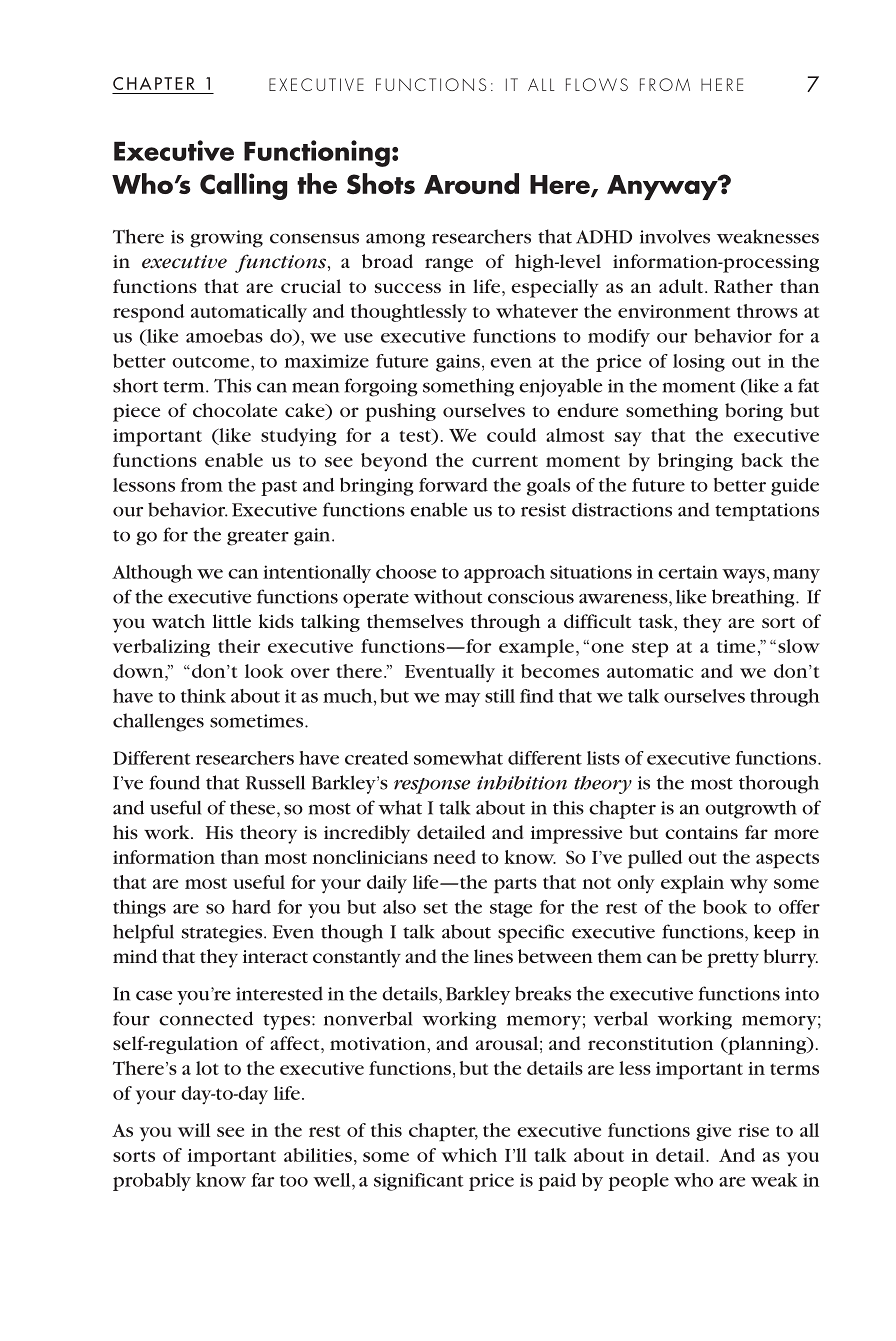 The width and height of the screenshot is (896, 1341). What do you see at coordinates (471, 183) in the screenshot?
I see `Around` at bounding box center [471, 183].
